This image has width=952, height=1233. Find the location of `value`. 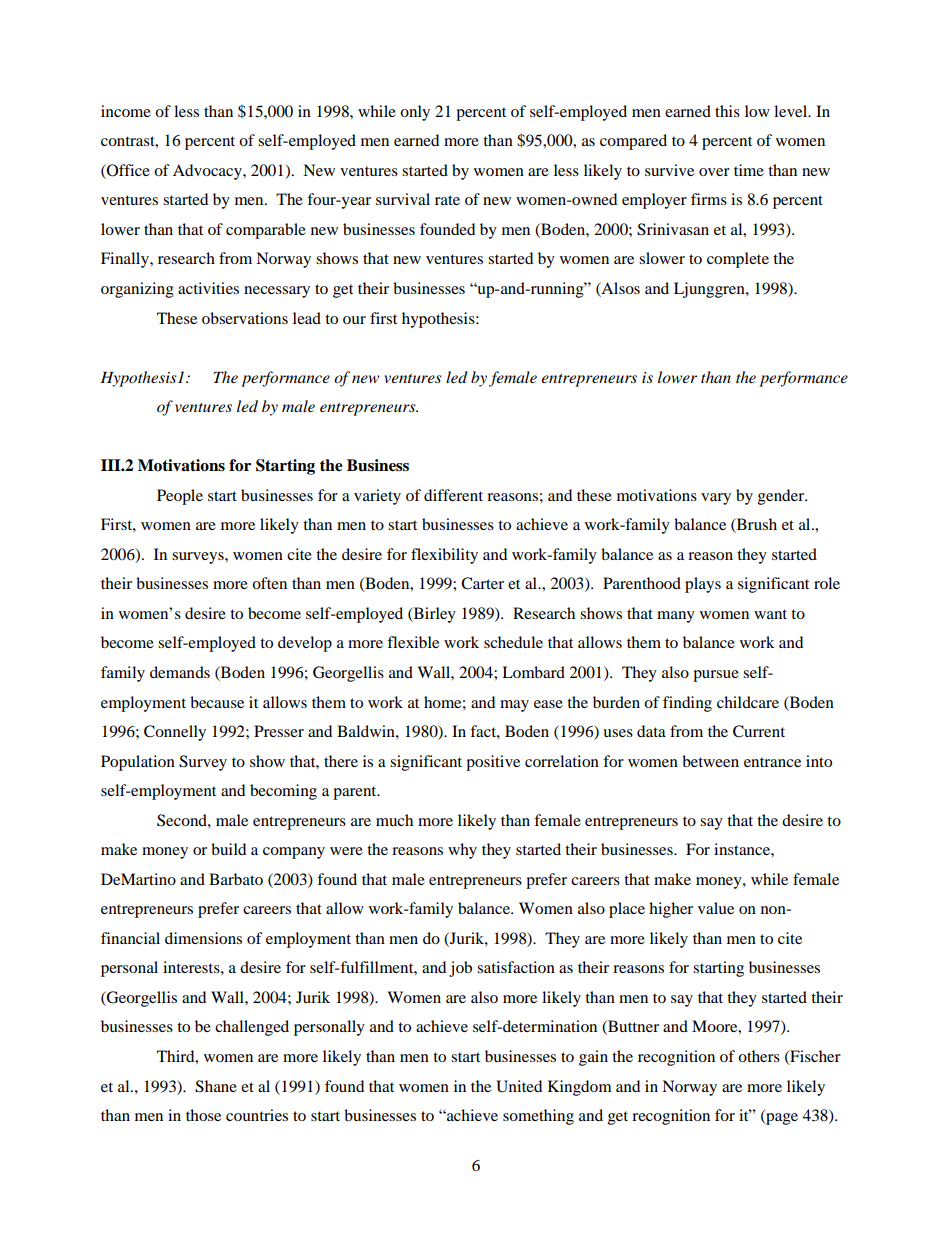

value is located at coordinates (716, 908).
